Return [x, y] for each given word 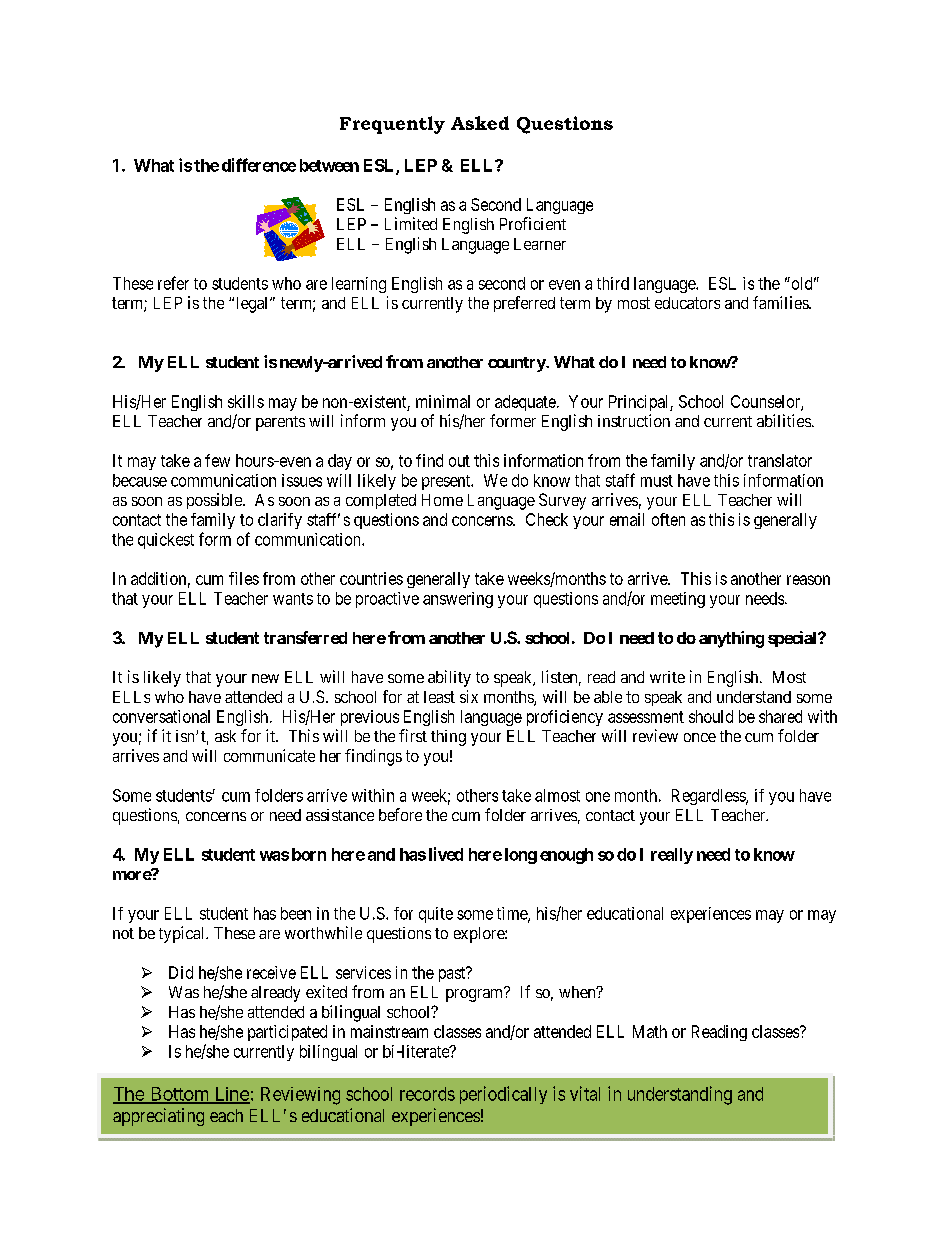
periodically [503, 1095]
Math [650, 1031]
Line [231, 1095]
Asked [480, 123]
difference [259, 165]
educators [687, 303]
